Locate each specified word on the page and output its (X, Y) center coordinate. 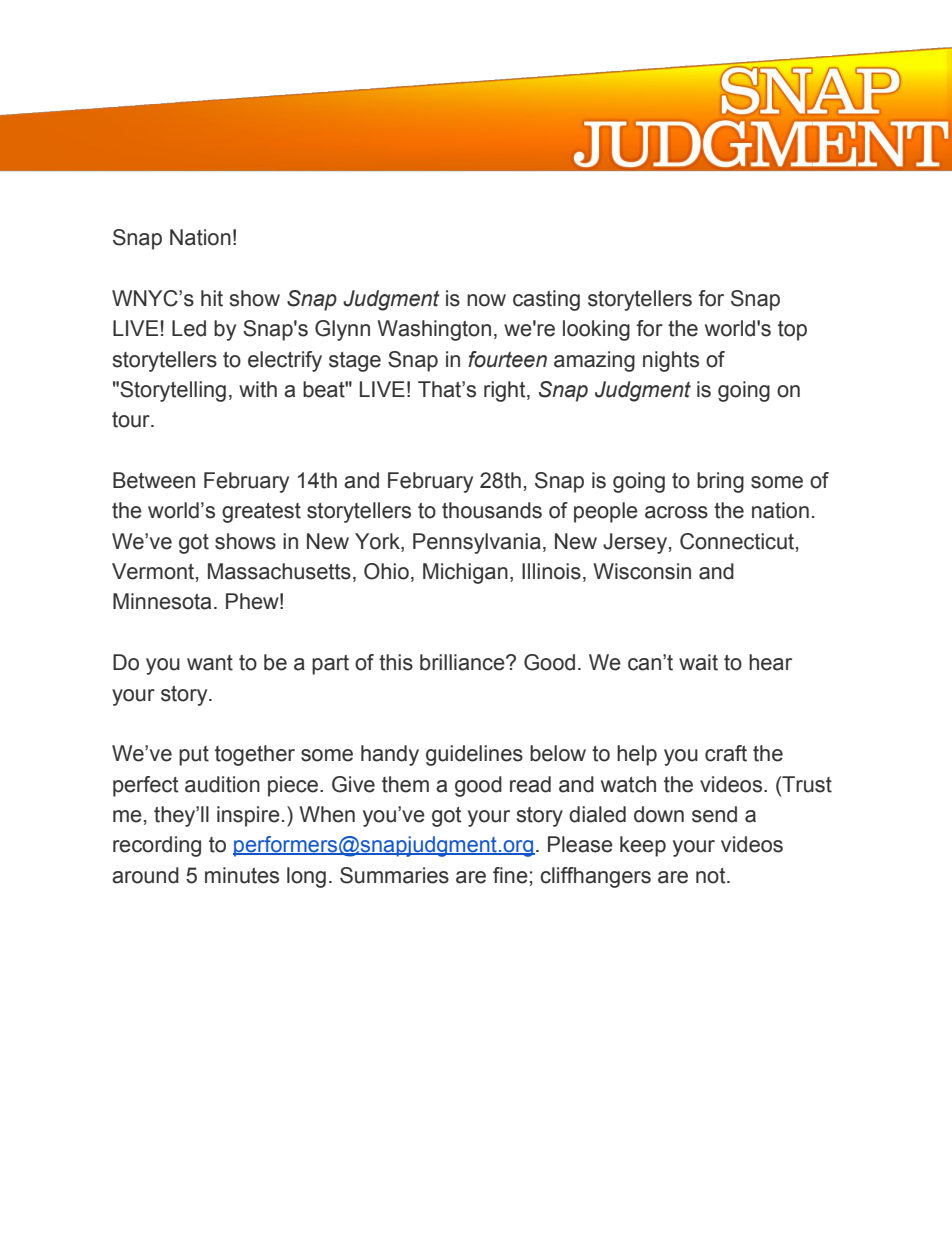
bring (720, 482)
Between (154, 480)
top (792, 331)
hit (212, 298)
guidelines (474, 755)
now (486, 300)
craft (726, 753)
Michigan (465, 573)
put (194, 756)
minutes (242, 875)
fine (510, 875)
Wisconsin (642, 571)
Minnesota (162, 601)
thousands (492, 510)
